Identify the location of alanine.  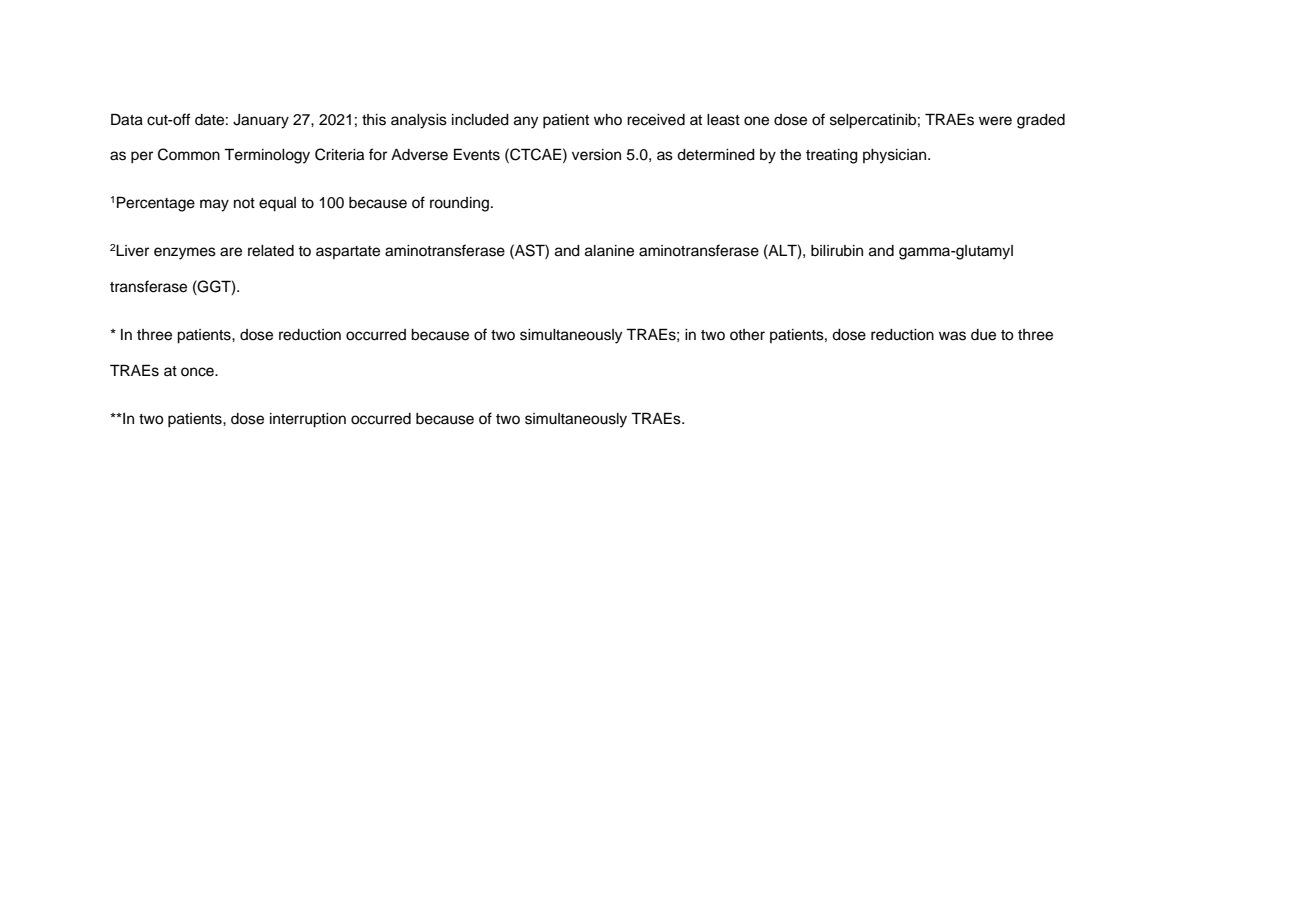
(609, 251).
